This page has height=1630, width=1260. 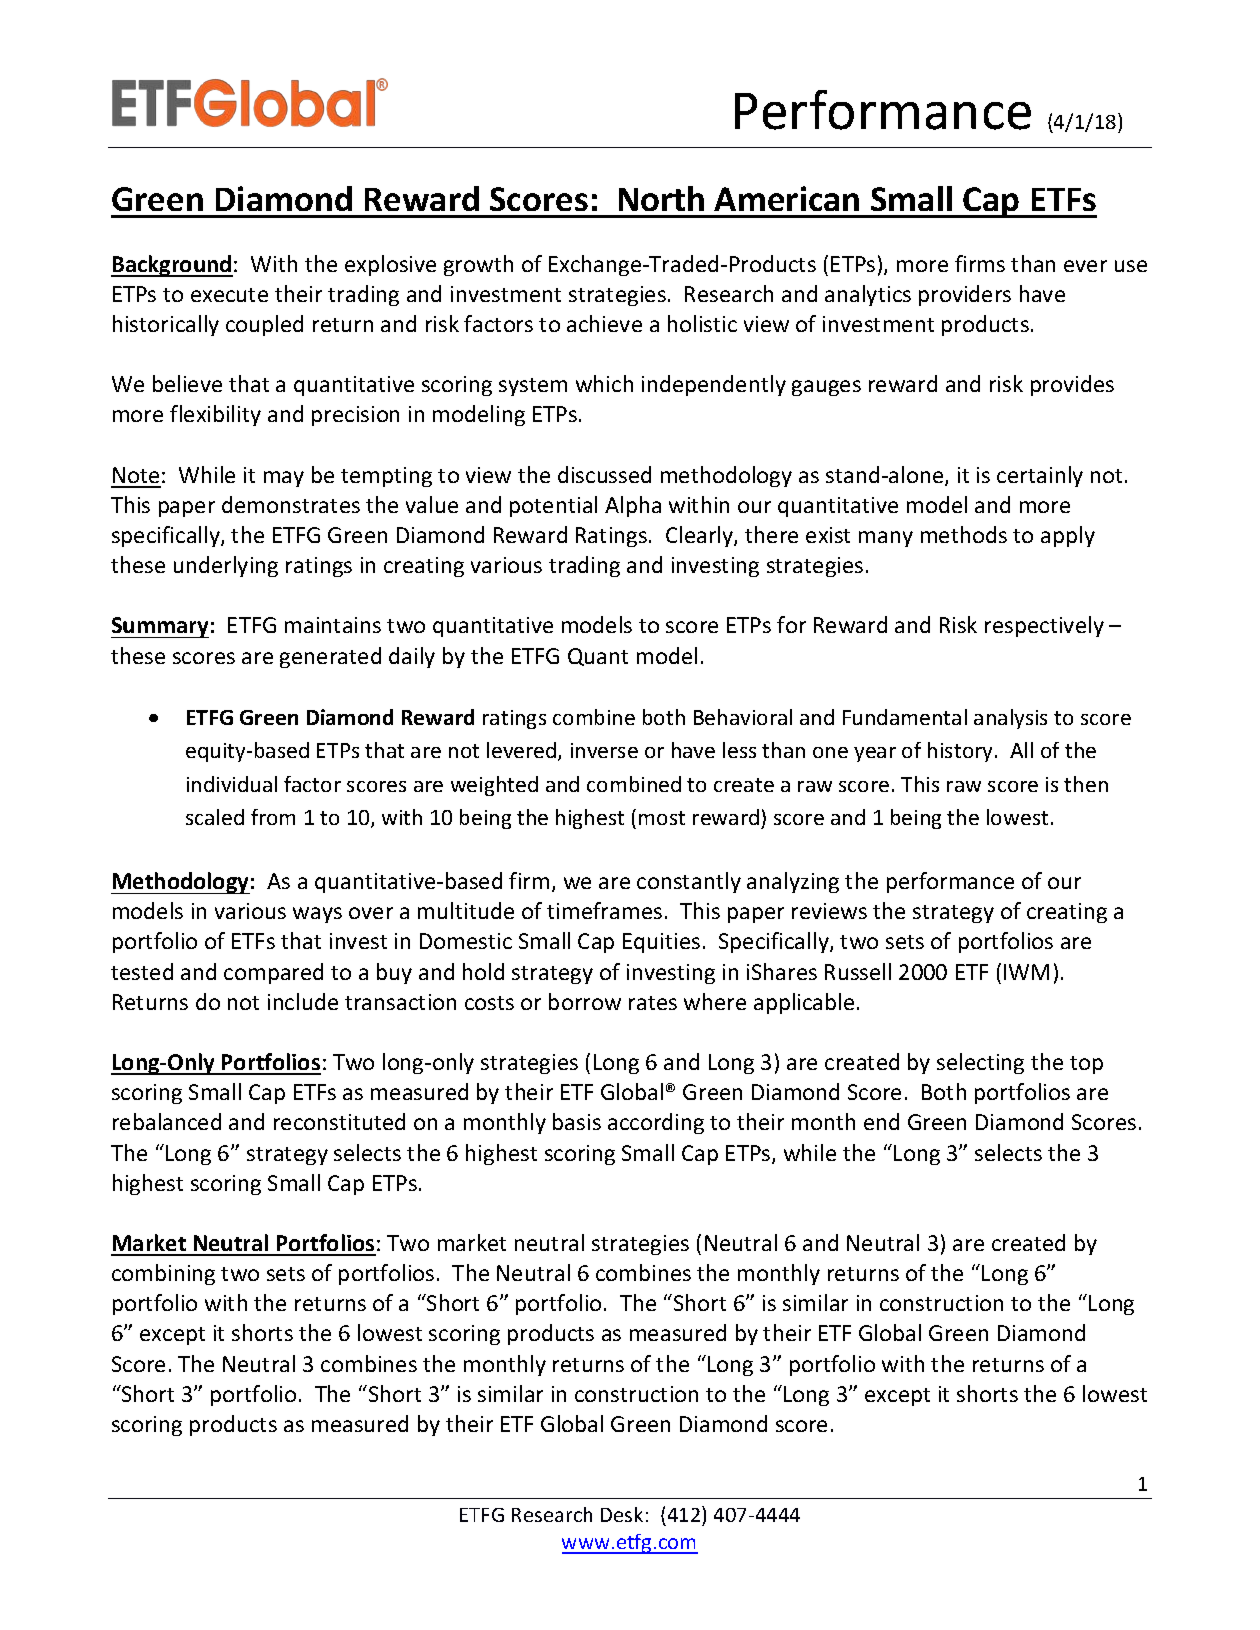 What do you see at coordinates (662, 818) in the page?
I see `most` at bounding box center [662, 818].
